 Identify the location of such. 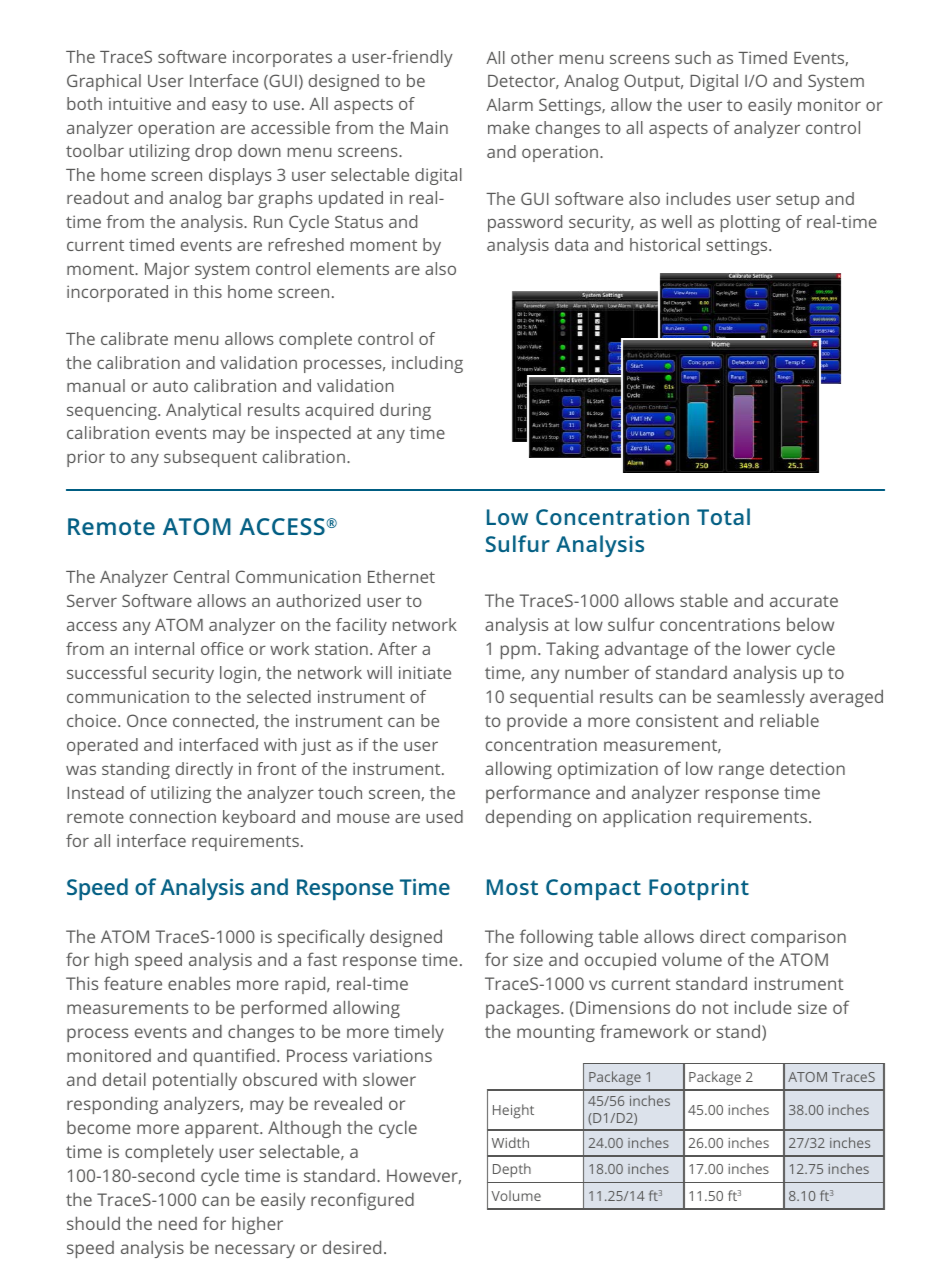
(693, 57).
